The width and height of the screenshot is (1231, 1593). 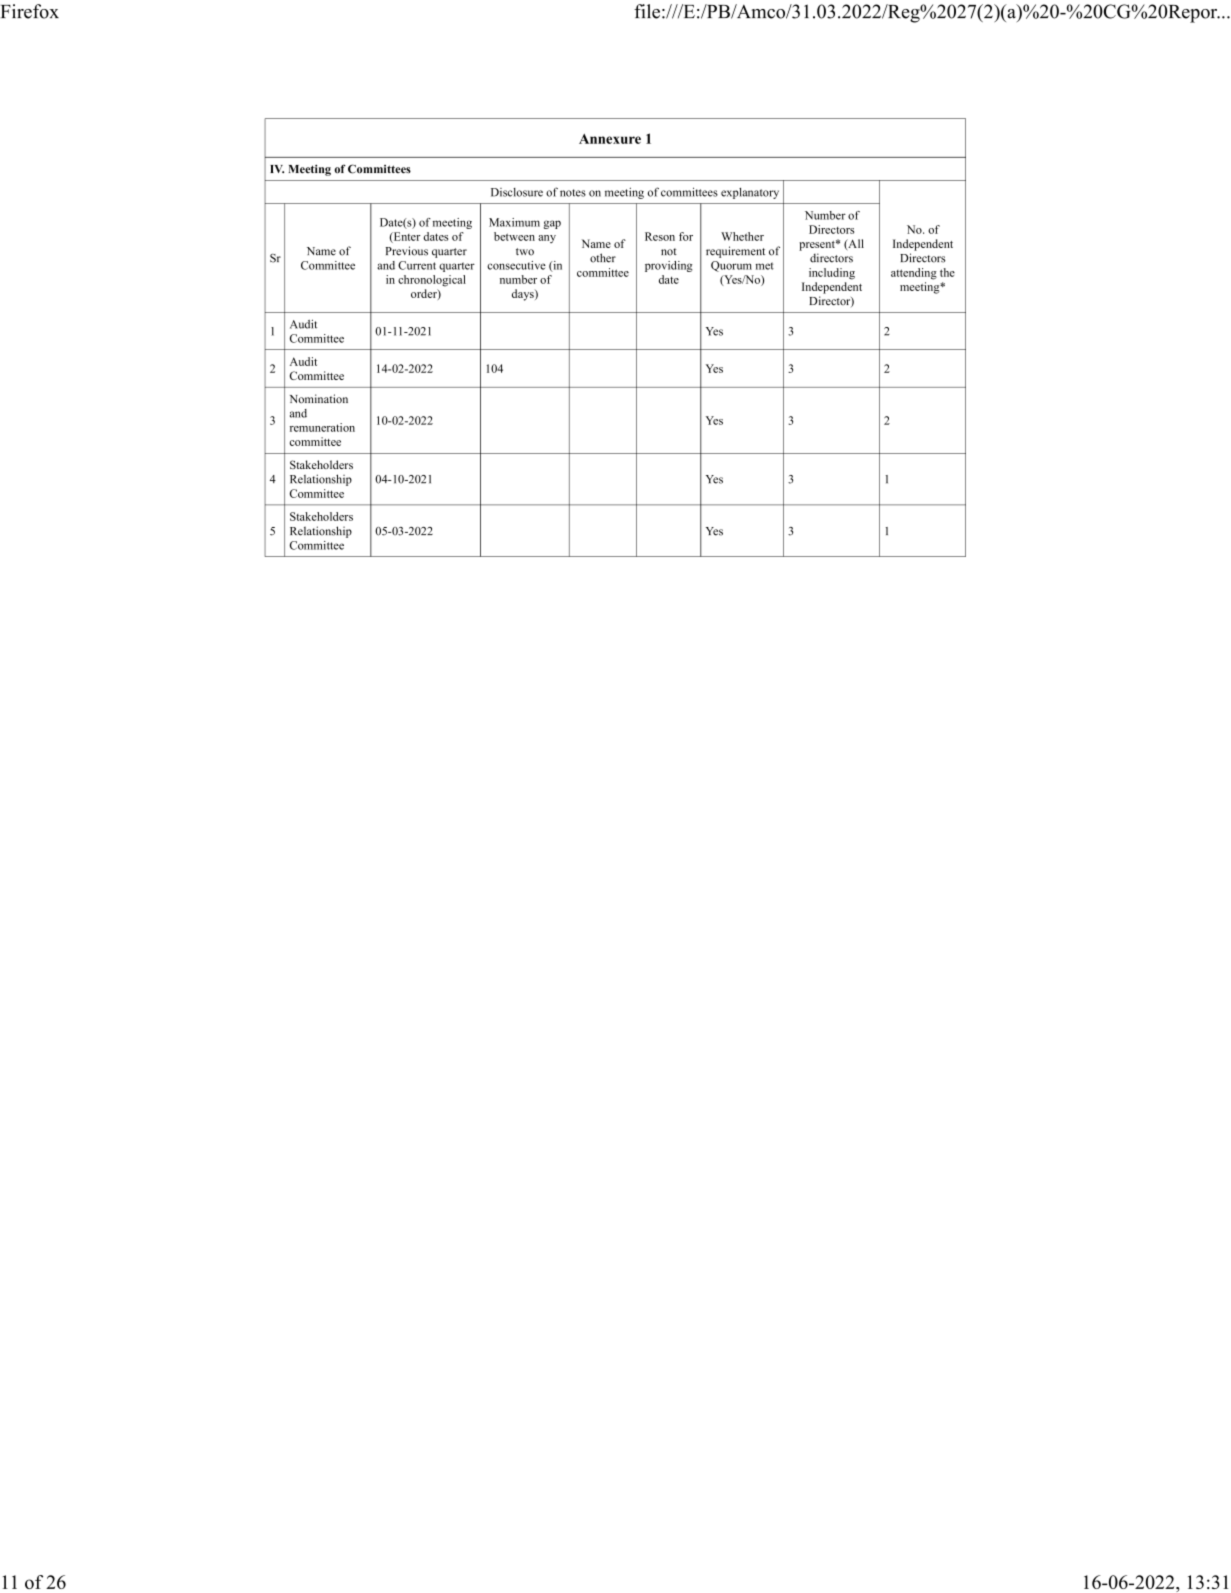 What do you see at coordinates (319, 399) in the screenshot?
I see `Nomination` at bounding box center [319, 399].
